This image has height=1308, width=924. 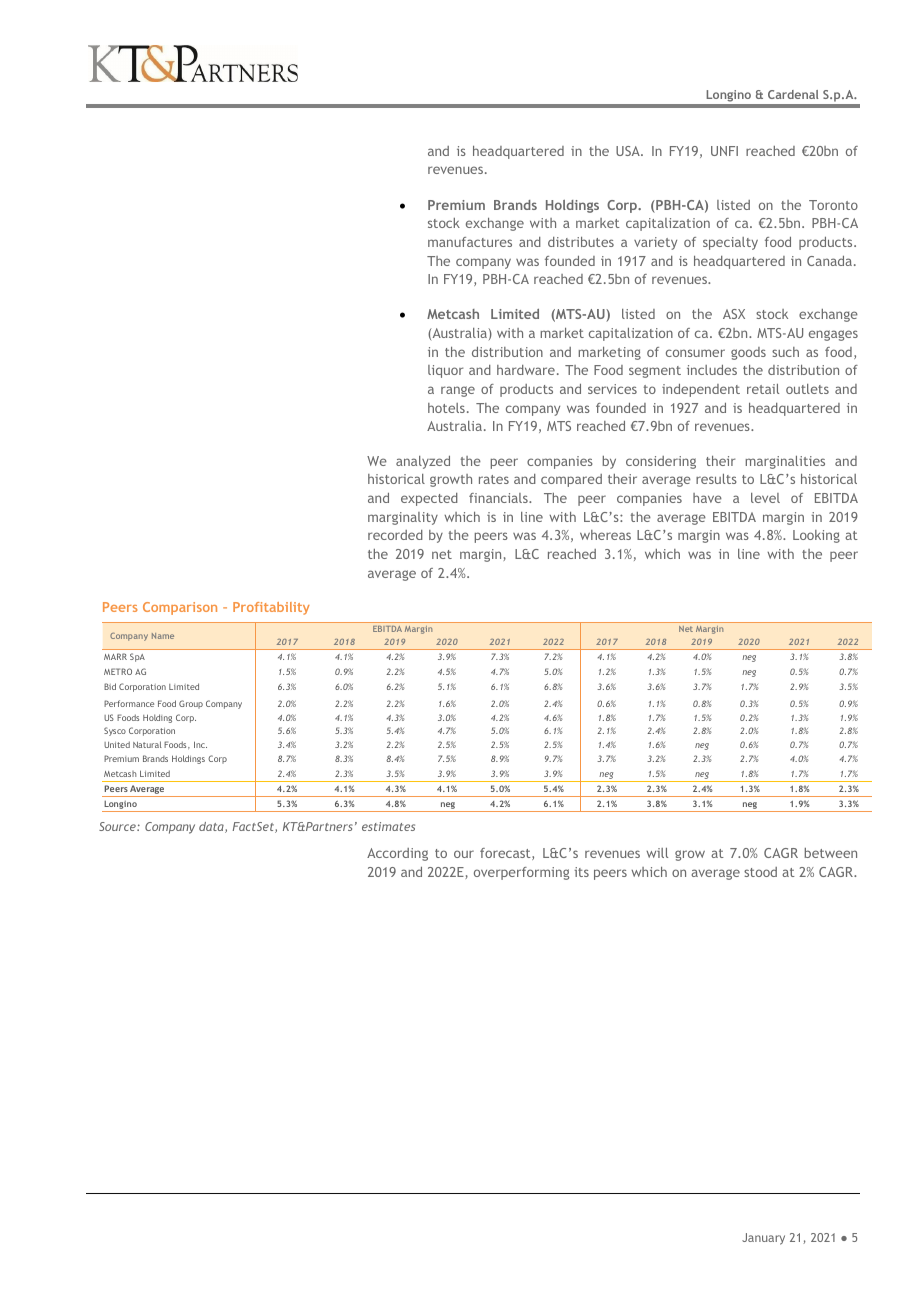 I want to click on Group, so click(x=191, y=704).
